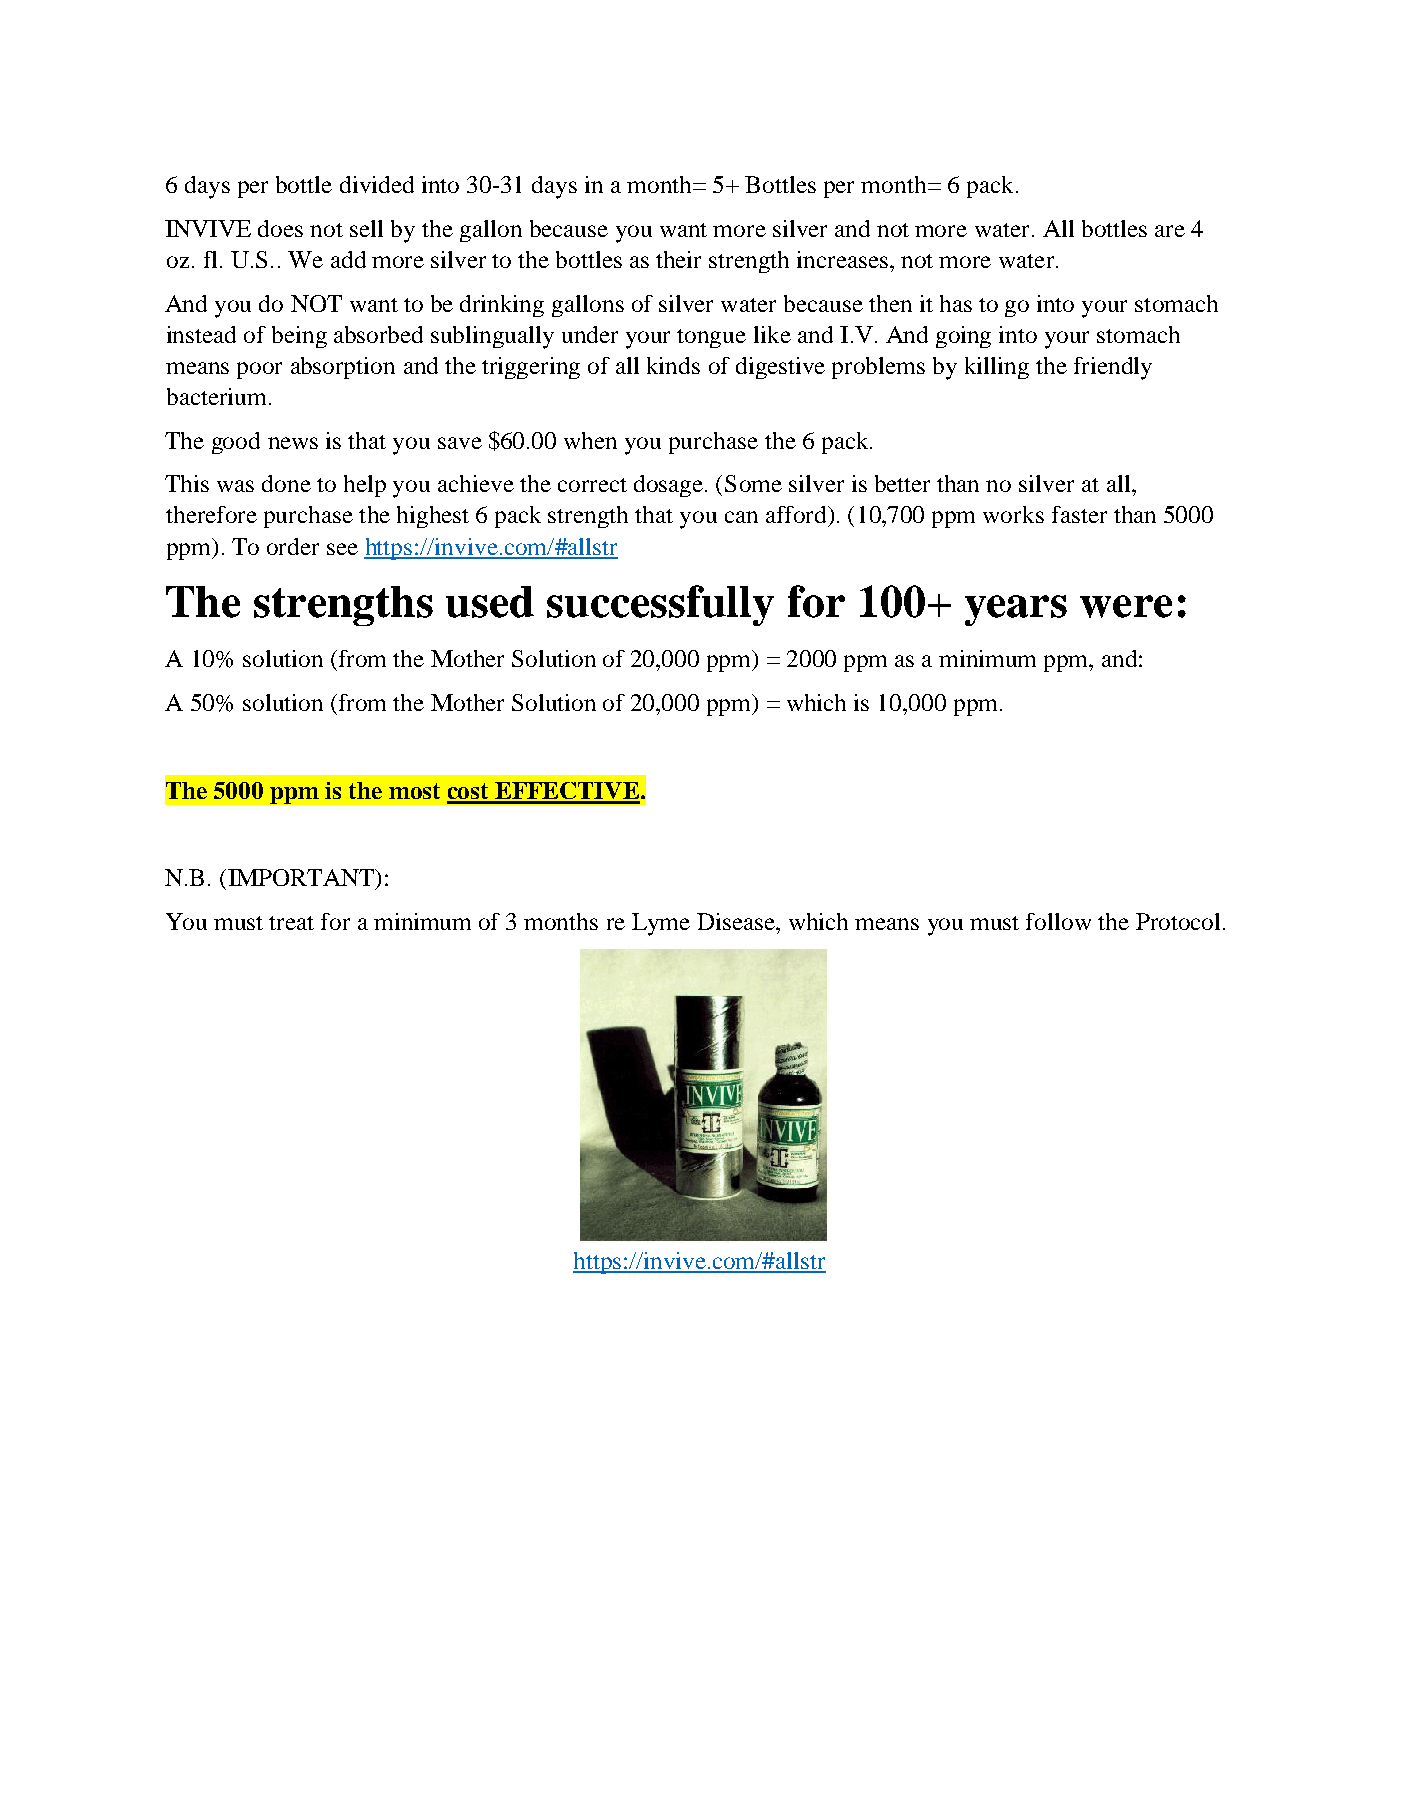  Describe the element at coordinates (293, 546) in the screenshot. I see `order` at that location.
